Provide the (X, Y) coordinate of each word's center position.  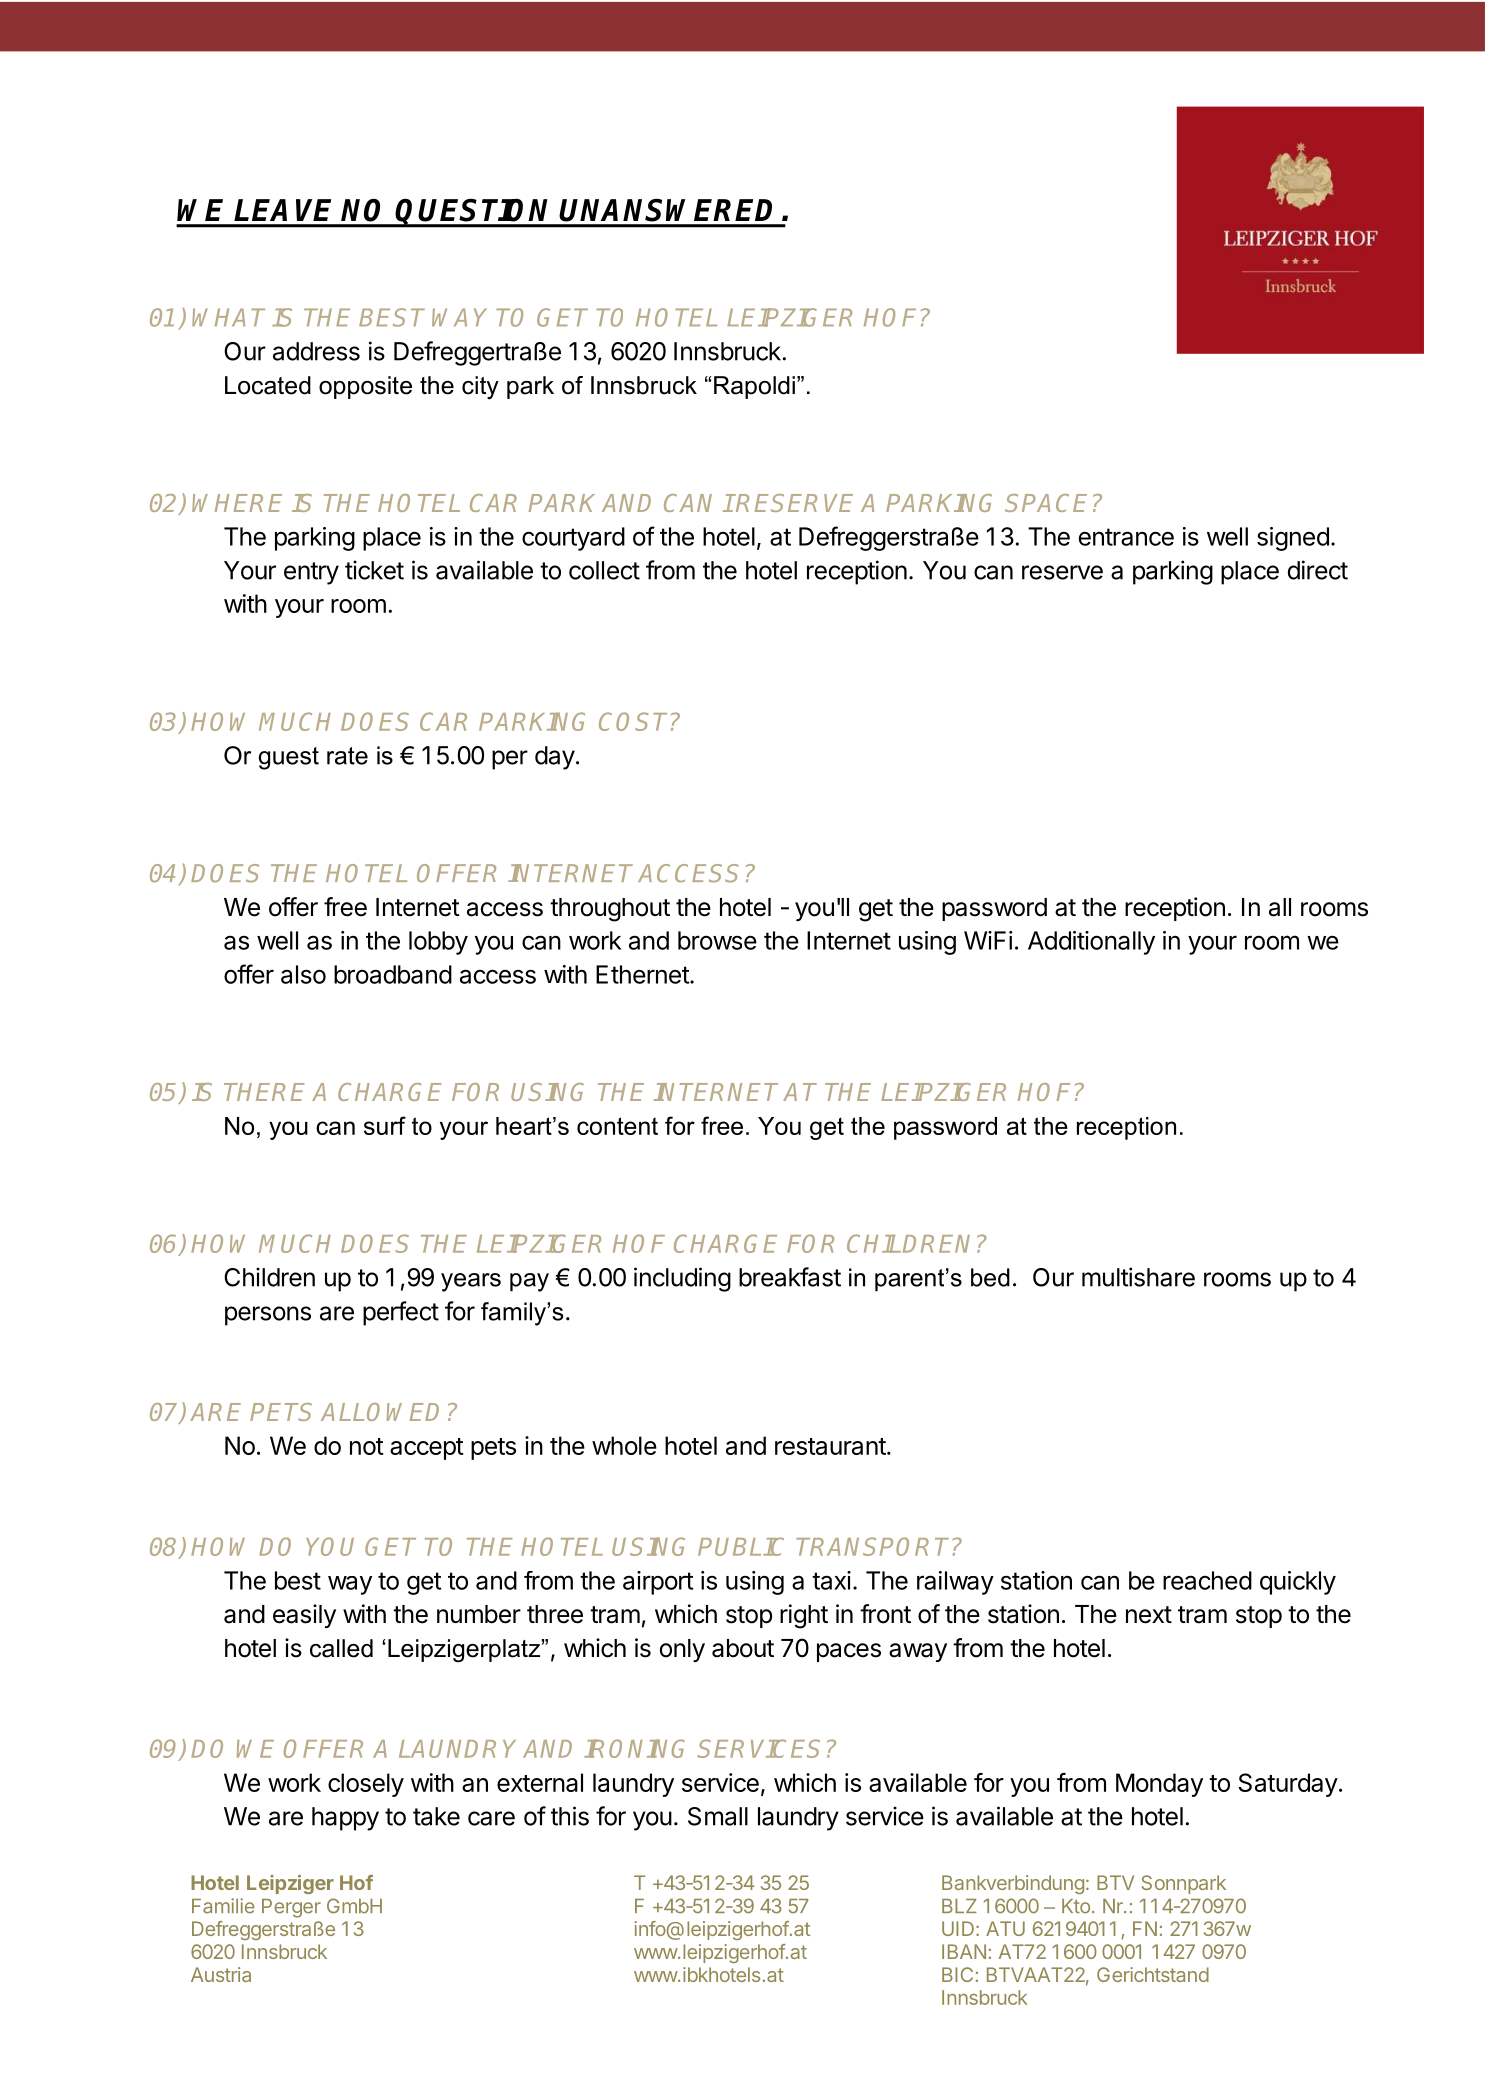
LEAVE (282, 210)
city (480, 388)
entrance (1126, 537)
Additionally (1091, 943)
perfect (401, 1313)
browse (717, 940)
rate (347, 756)
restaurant (830, 1446)
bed (990, 1277)
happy (345, 1819)
